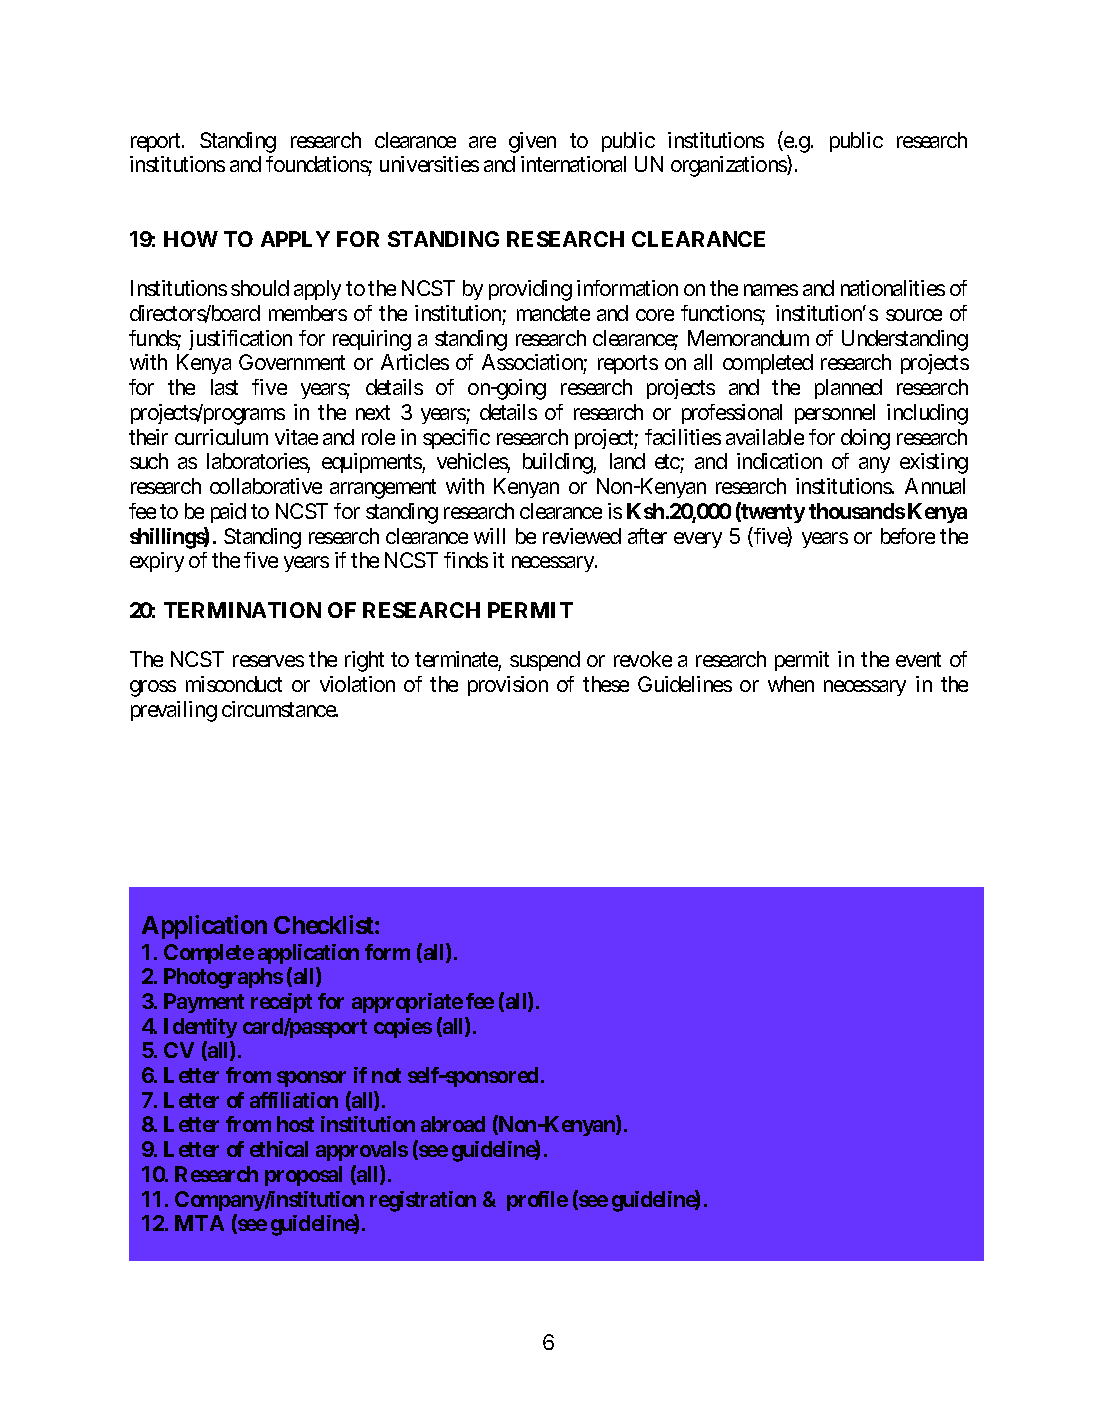 The width and height of the screenshot is (1097, 1420). What do you see at coordinates (918, 660) in the screenshot?
I see `event` at bounding box center [918, 660].
